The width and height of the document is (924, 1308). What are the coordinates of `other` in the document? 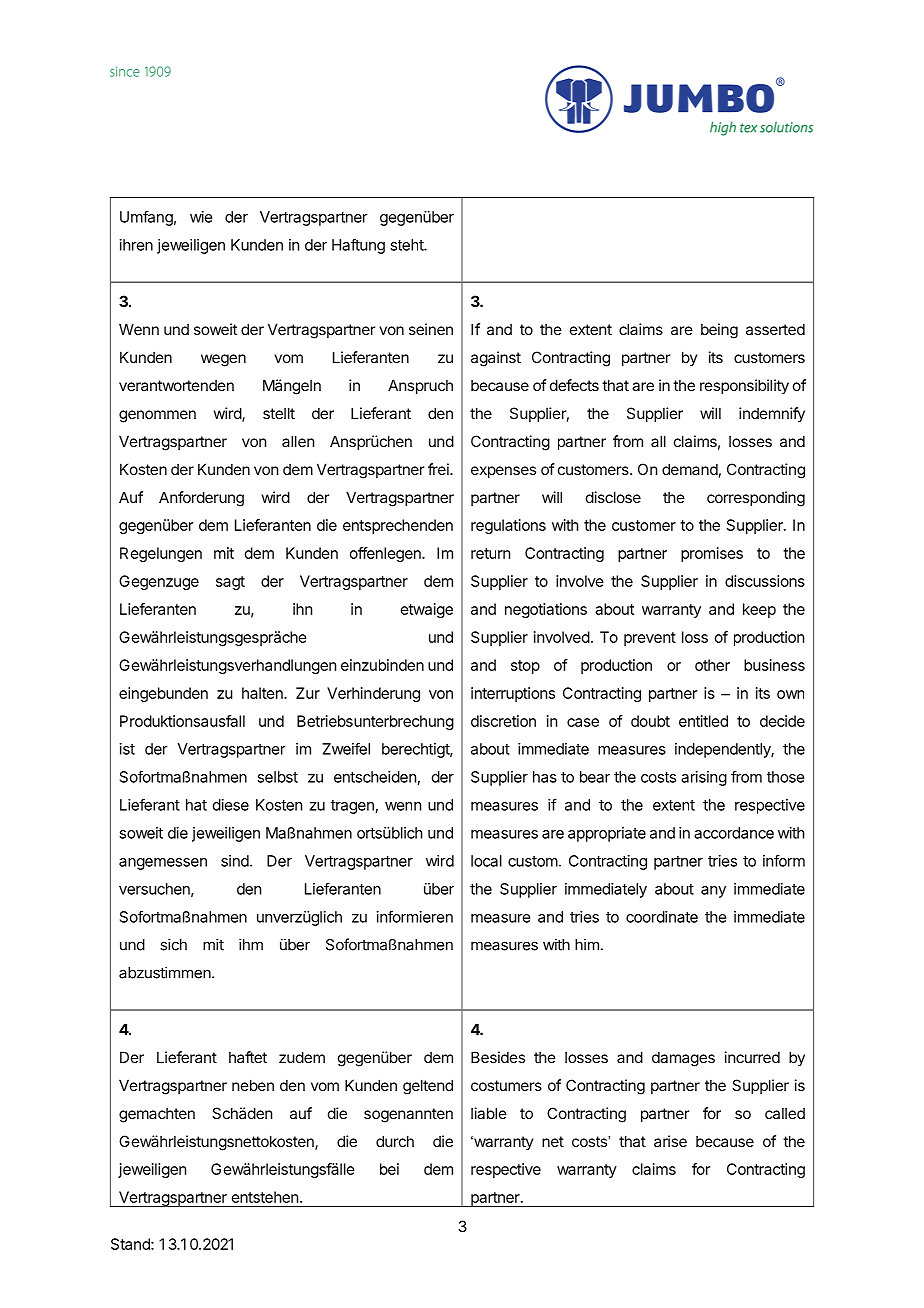 It's located at (712, 665).
